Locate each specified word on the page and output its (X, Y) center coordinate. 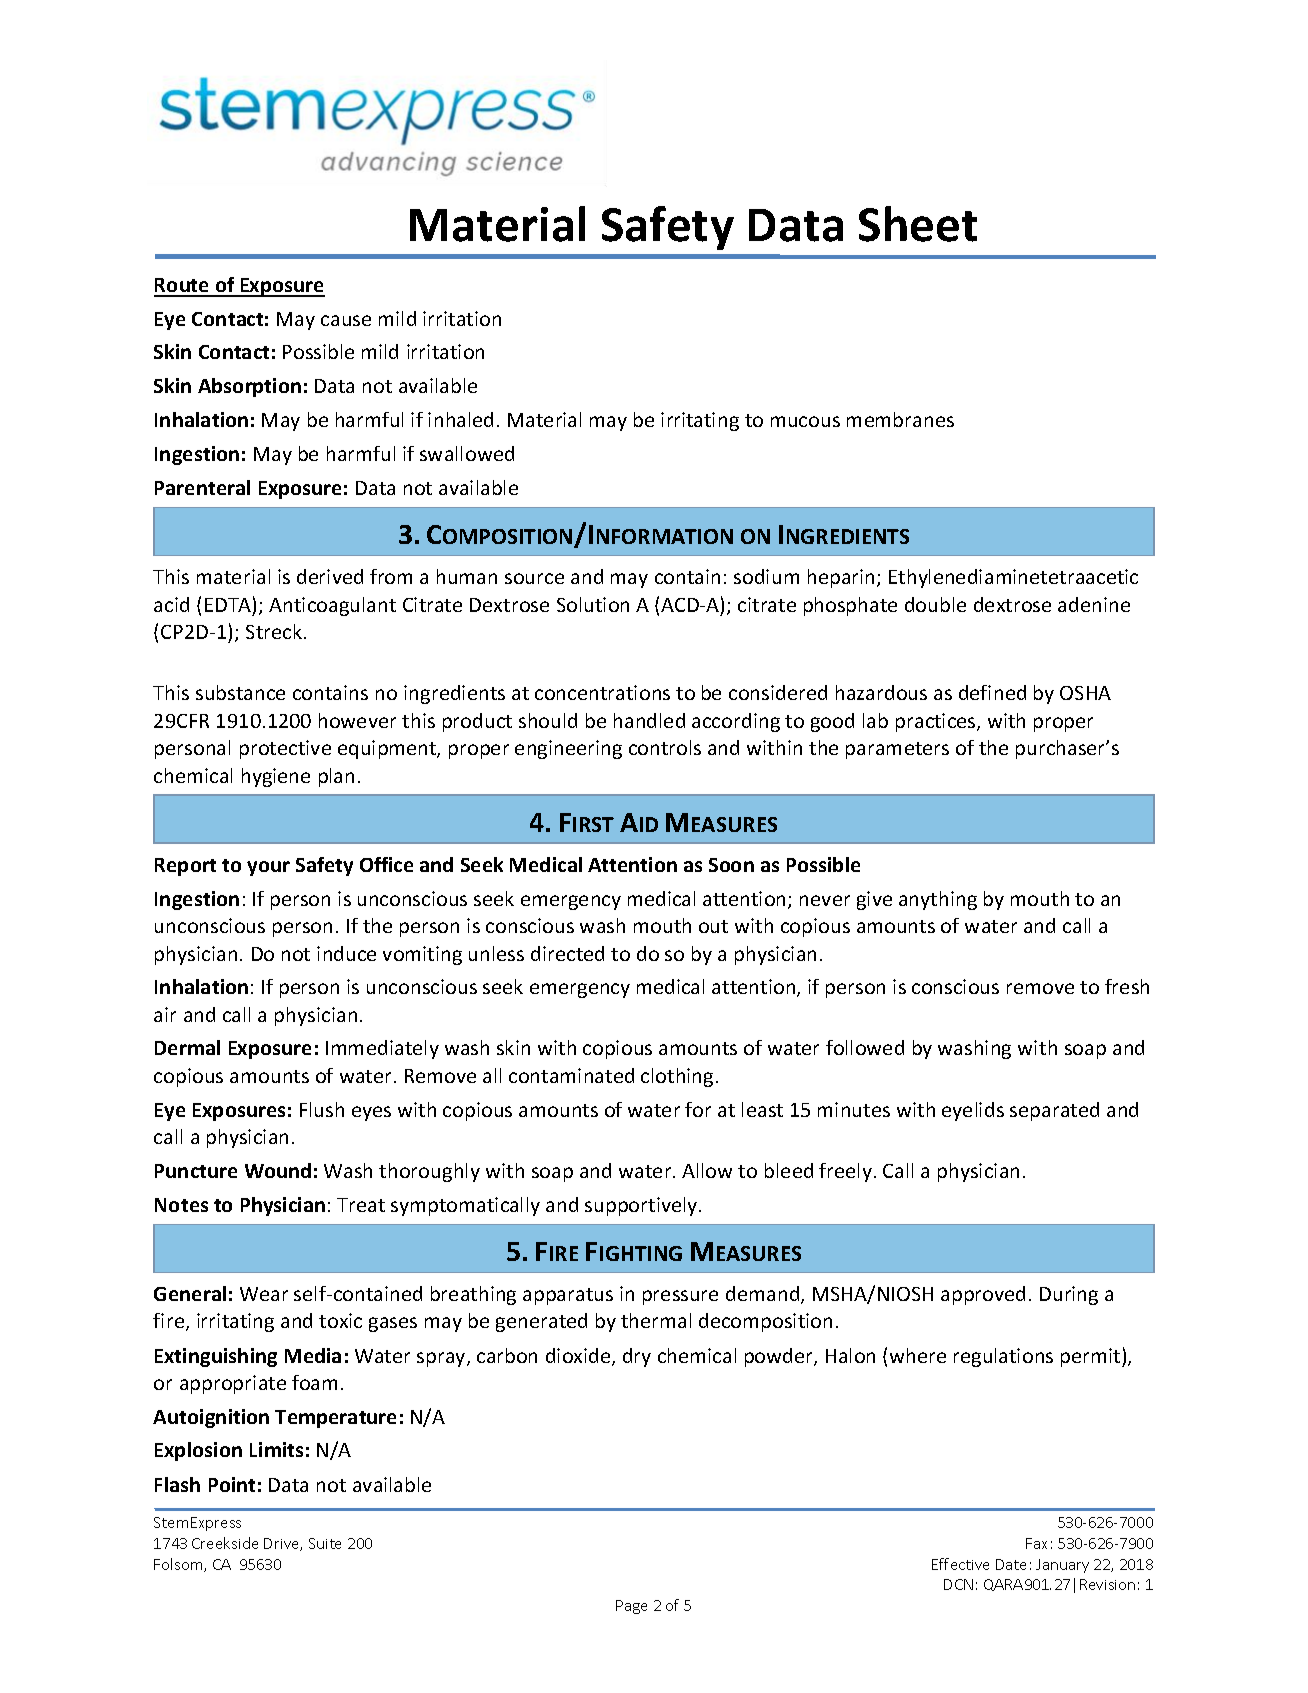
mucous (805, 421)
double (935, 604)
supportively (642, 1206)
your (268, 868)
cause (346, 320)
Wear (264, 1294)
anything (938, 900)
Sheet (918, 224)
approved (983, 1295)
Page (631, 1607)
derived (330, 576)
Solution (593, 604)
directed (567, 953)
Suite (325, 1543)
